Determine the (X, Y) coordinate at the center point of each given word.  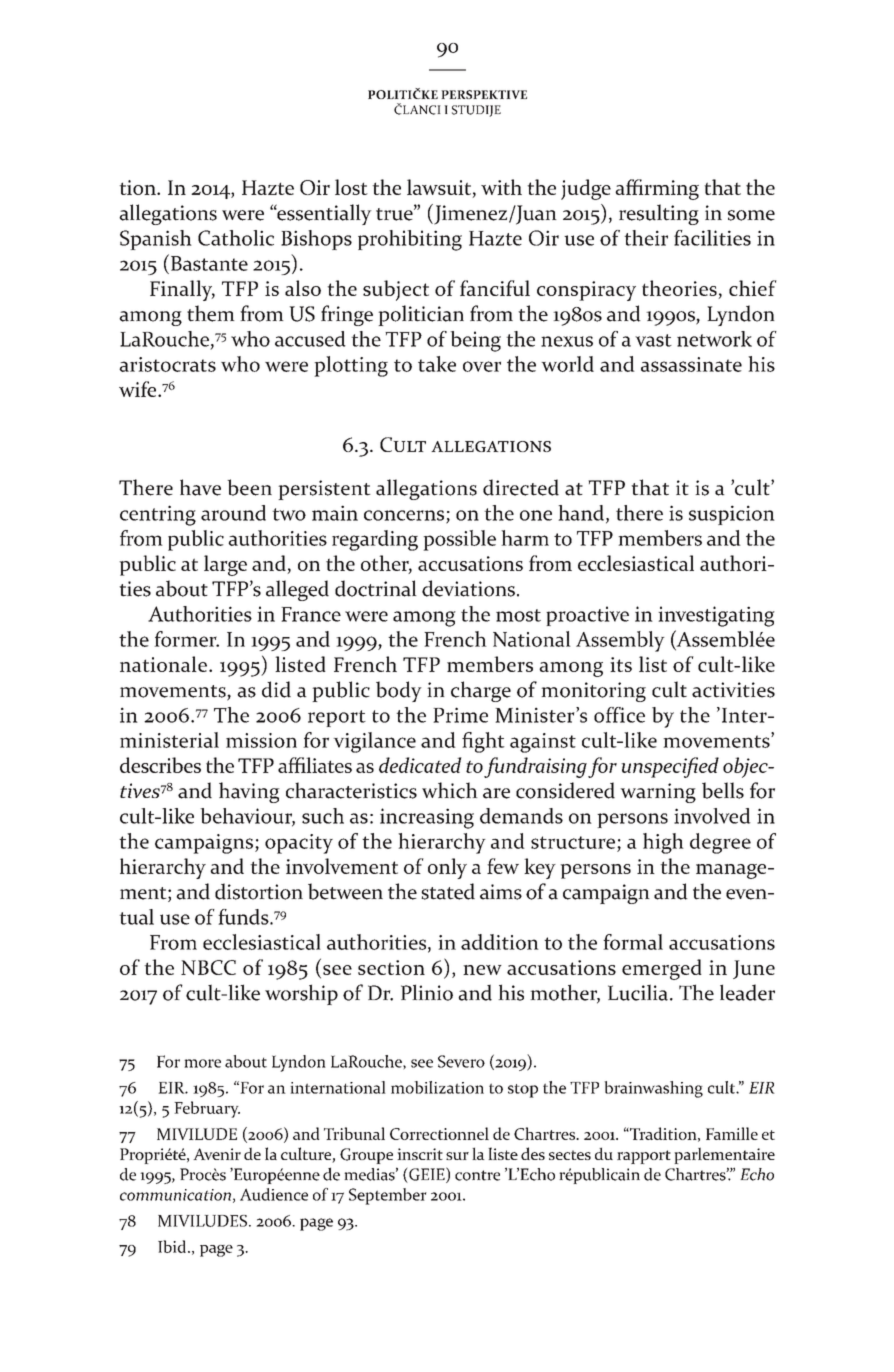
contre (477, 1175)
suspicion (732, 515)
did (276, 689)
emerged (662, 969)
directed (521, 487)
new (482, 970)
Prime (460, 715)
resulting (659, 214)
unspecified (670, 767)
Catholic (236, 238)
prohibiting (410, 240)
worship (301, 994)
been (249, 487)
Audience (274, 1194)
